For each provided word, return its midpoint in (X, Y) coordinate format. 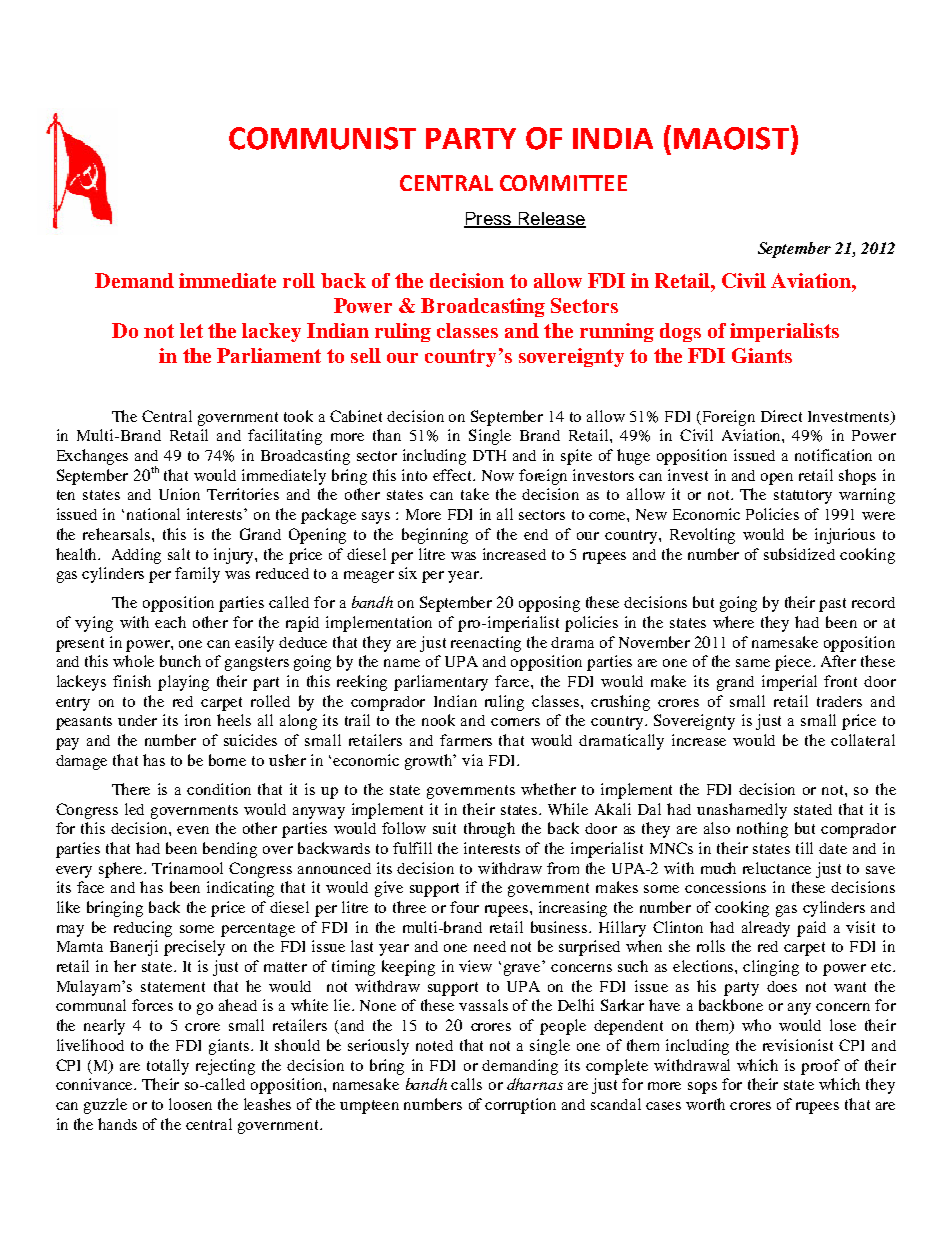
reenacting (486, 644)
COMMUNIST (322, 138)
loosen (190, 1104)
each (170, 622)
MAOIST (731, 138)
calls (466, 1084)
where (733, 622)
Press (488, 219)
